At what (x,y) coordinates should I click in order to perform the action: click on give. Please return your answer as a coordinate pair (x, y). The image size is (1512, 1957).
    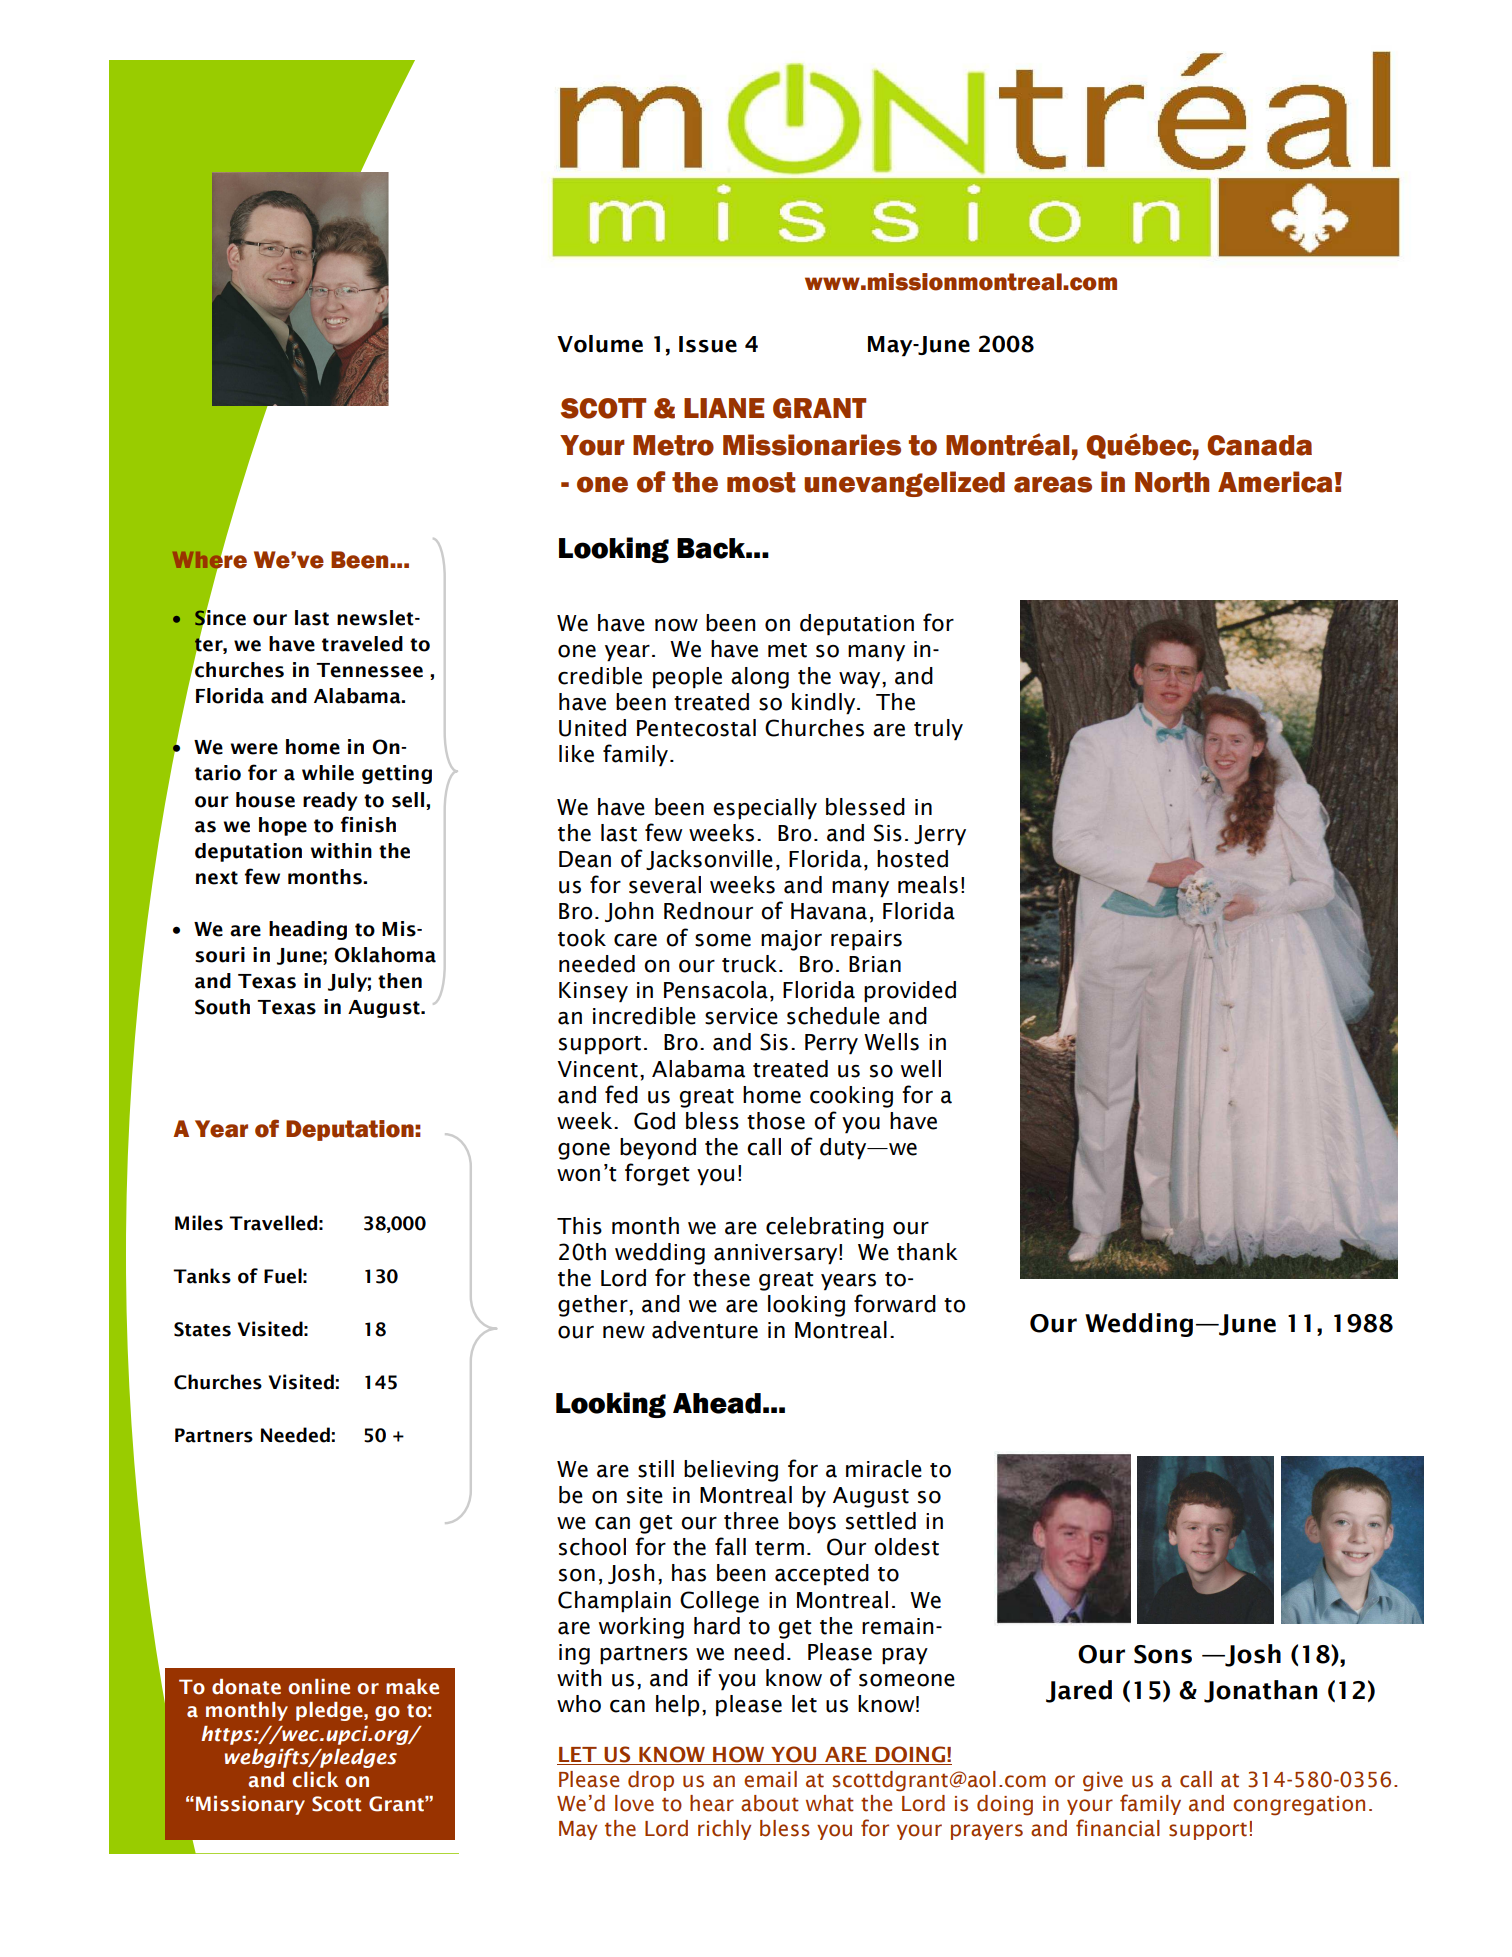
    Looking at the image, I should click on (1103, 1782).
